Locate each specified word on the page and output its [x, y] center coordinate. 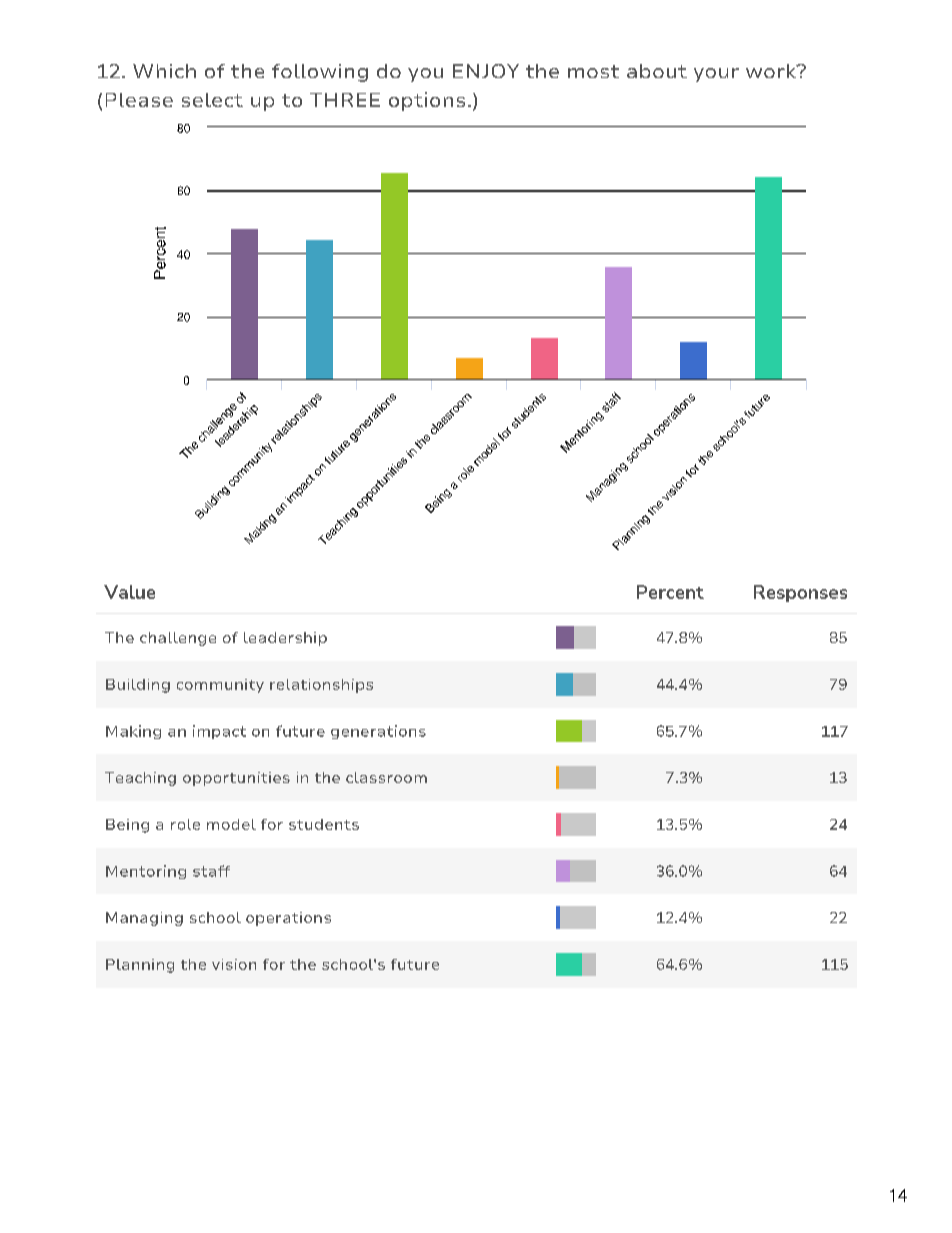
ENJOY [486, 71]
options [427, 101]
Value [129, 592]
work [772, 71]
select [212, 100]
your [716, 75]
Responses [800, 593]
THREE [345, 100]
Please [139, 100]
